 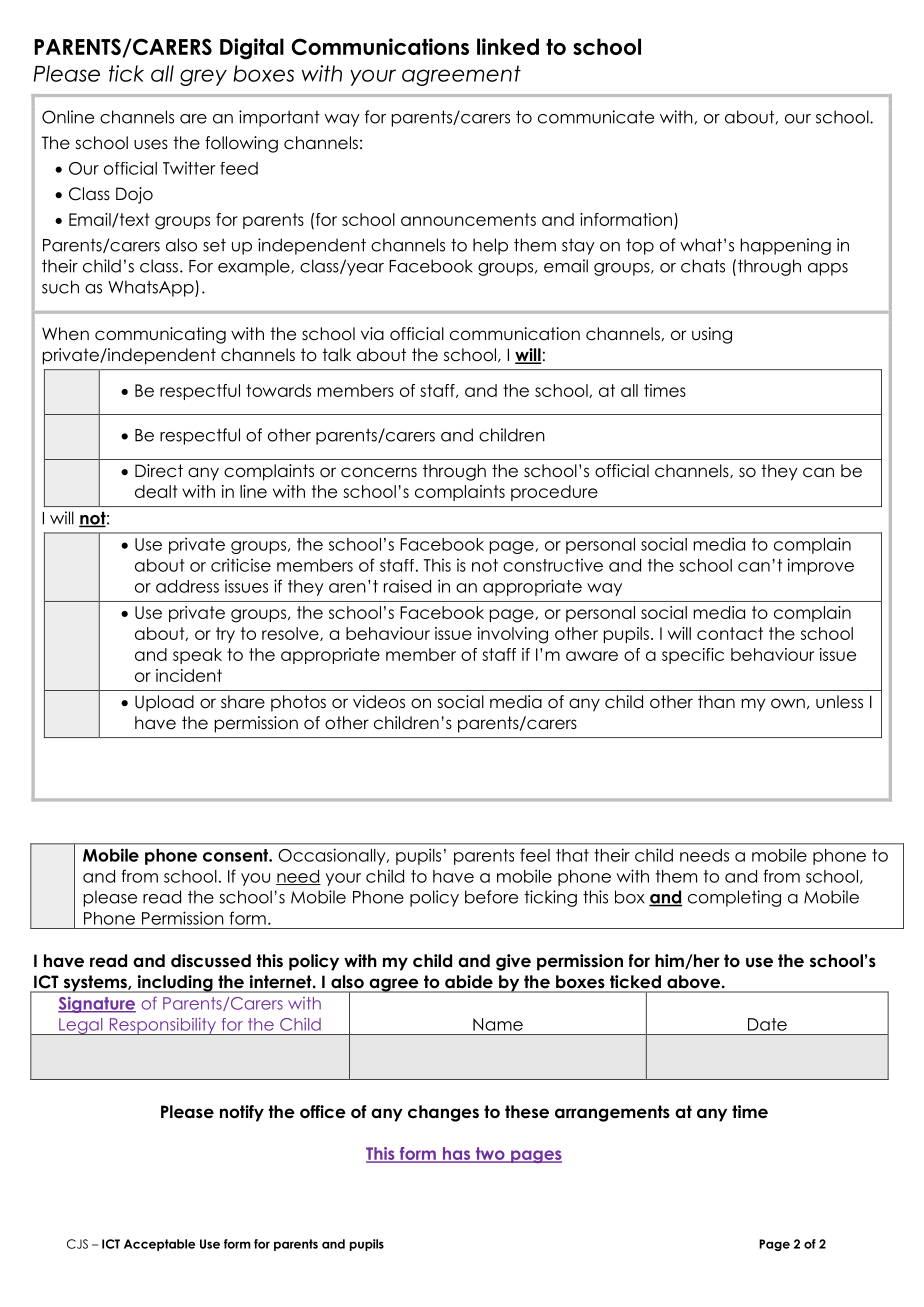 What do you see at coordinates (596, 117) in the screenshot?
I see `communicate` at bounding box center [596, 117].
